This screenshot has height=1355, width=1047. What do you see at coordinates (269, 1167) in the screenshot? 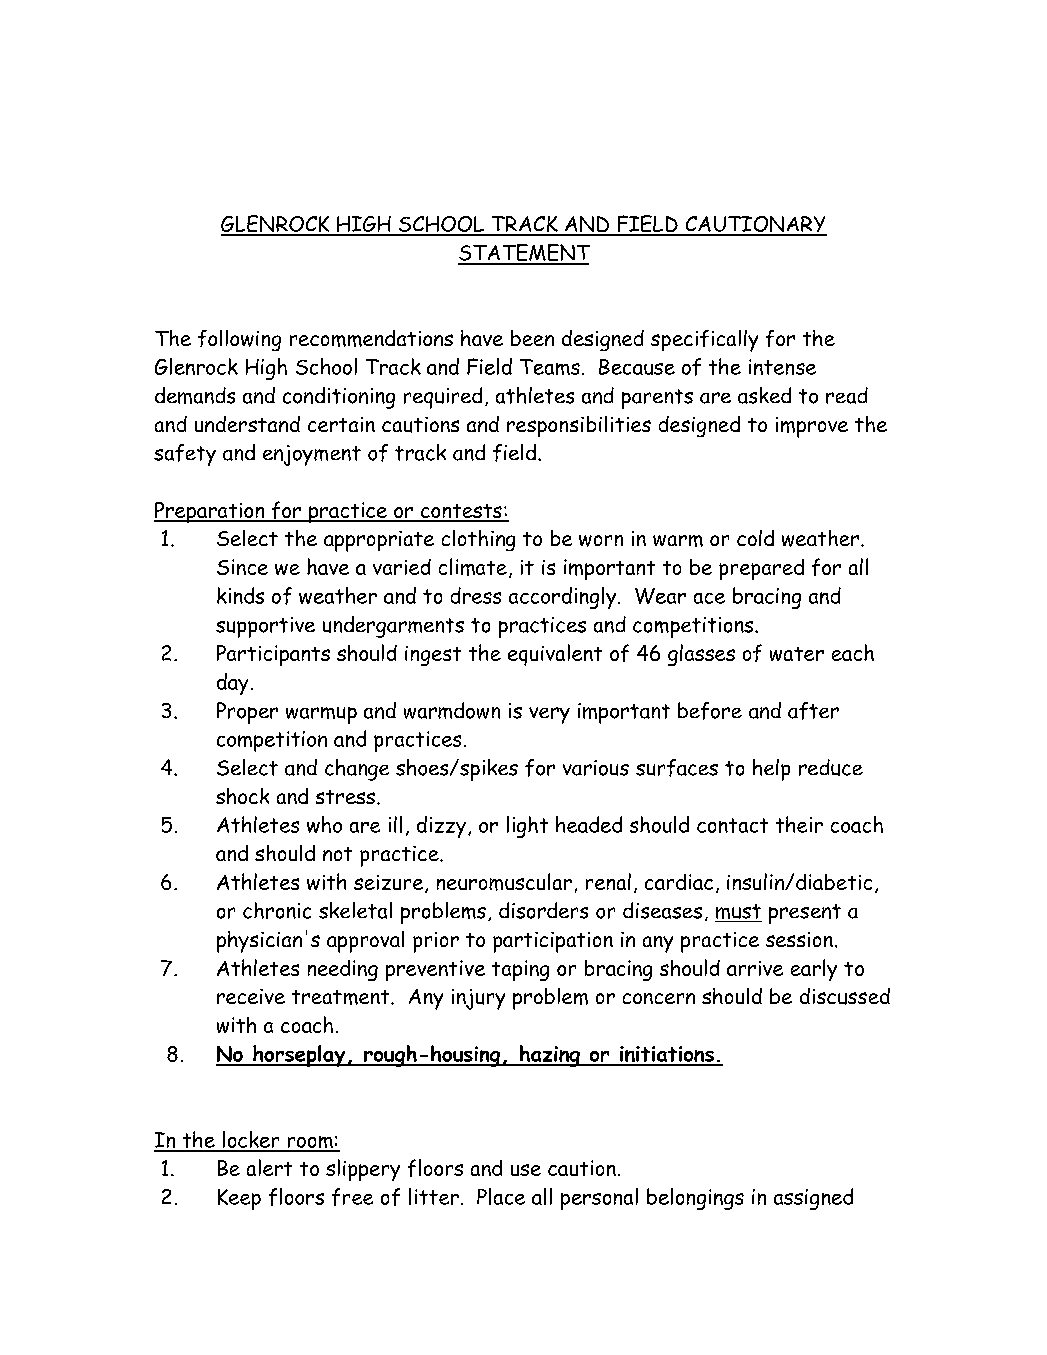
I see `alert` at bounding box center [269, 1167].
